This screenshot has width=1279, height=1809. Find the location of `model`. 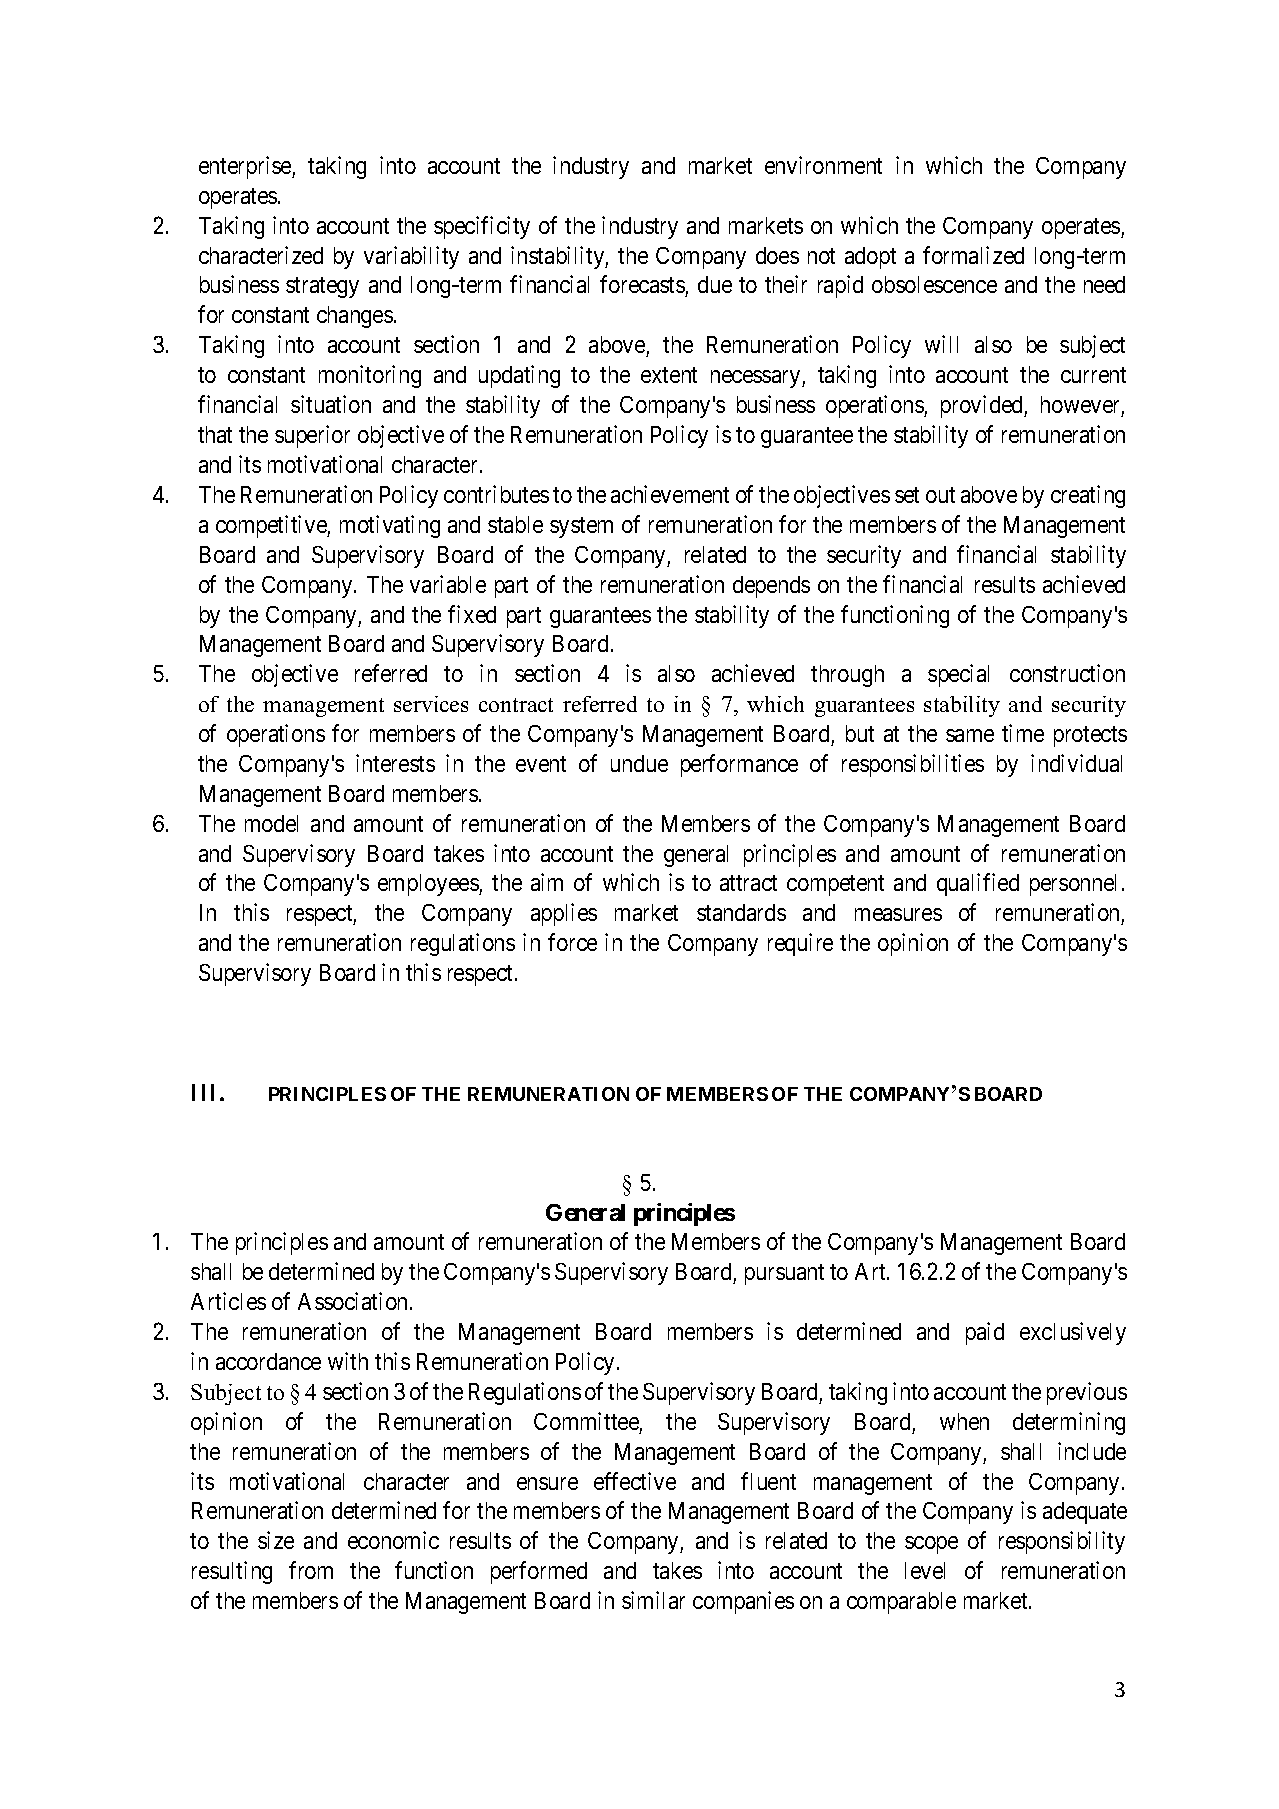

model is located at coordinates (271, 823).
